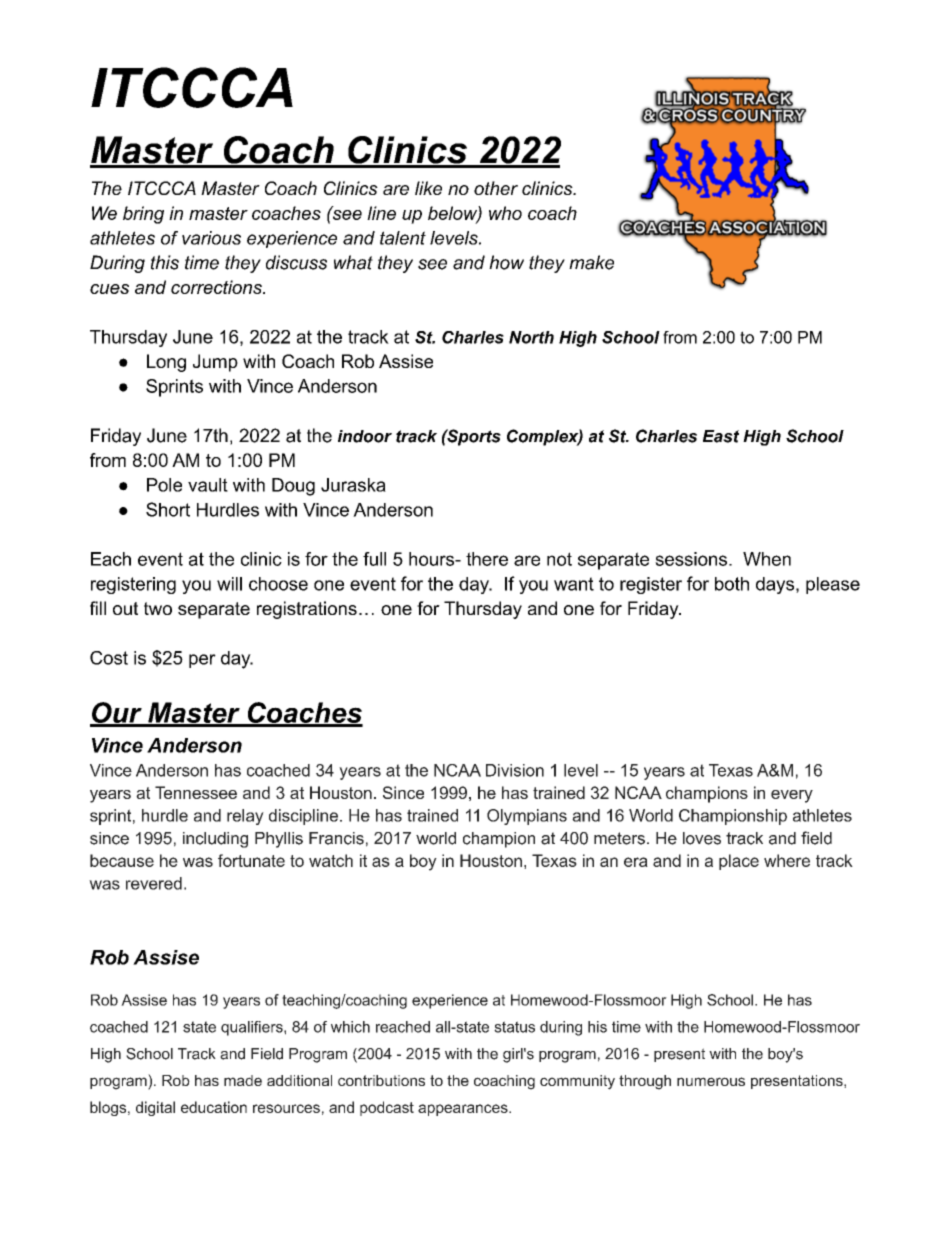 This screenshot has width=952, height=1233. Describe the element at coordinates (732, 584) in the screenshot. I see `both` at that location.
